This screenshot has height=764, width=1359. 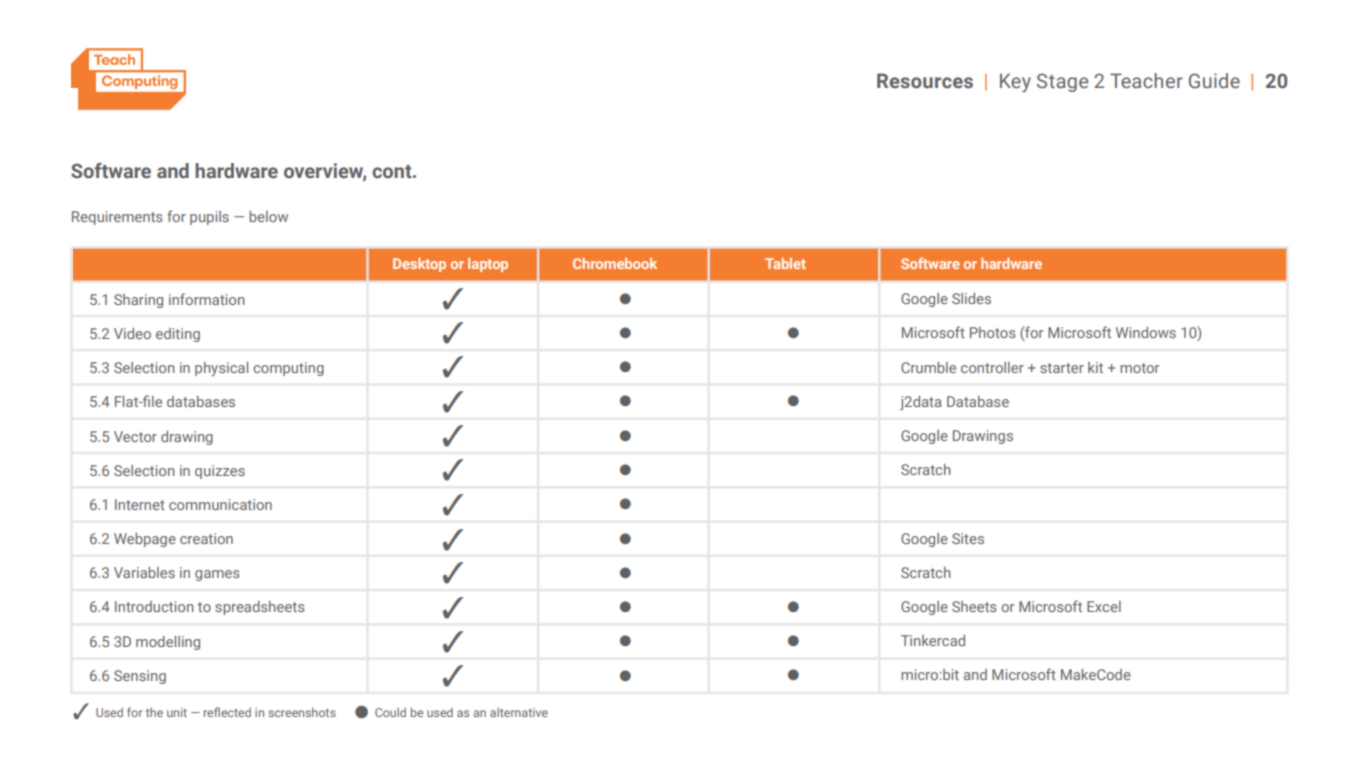 What do you see at coordinates (227, 712) in the screenshot?
I see `reflected` at bounding box center [227, 712].
